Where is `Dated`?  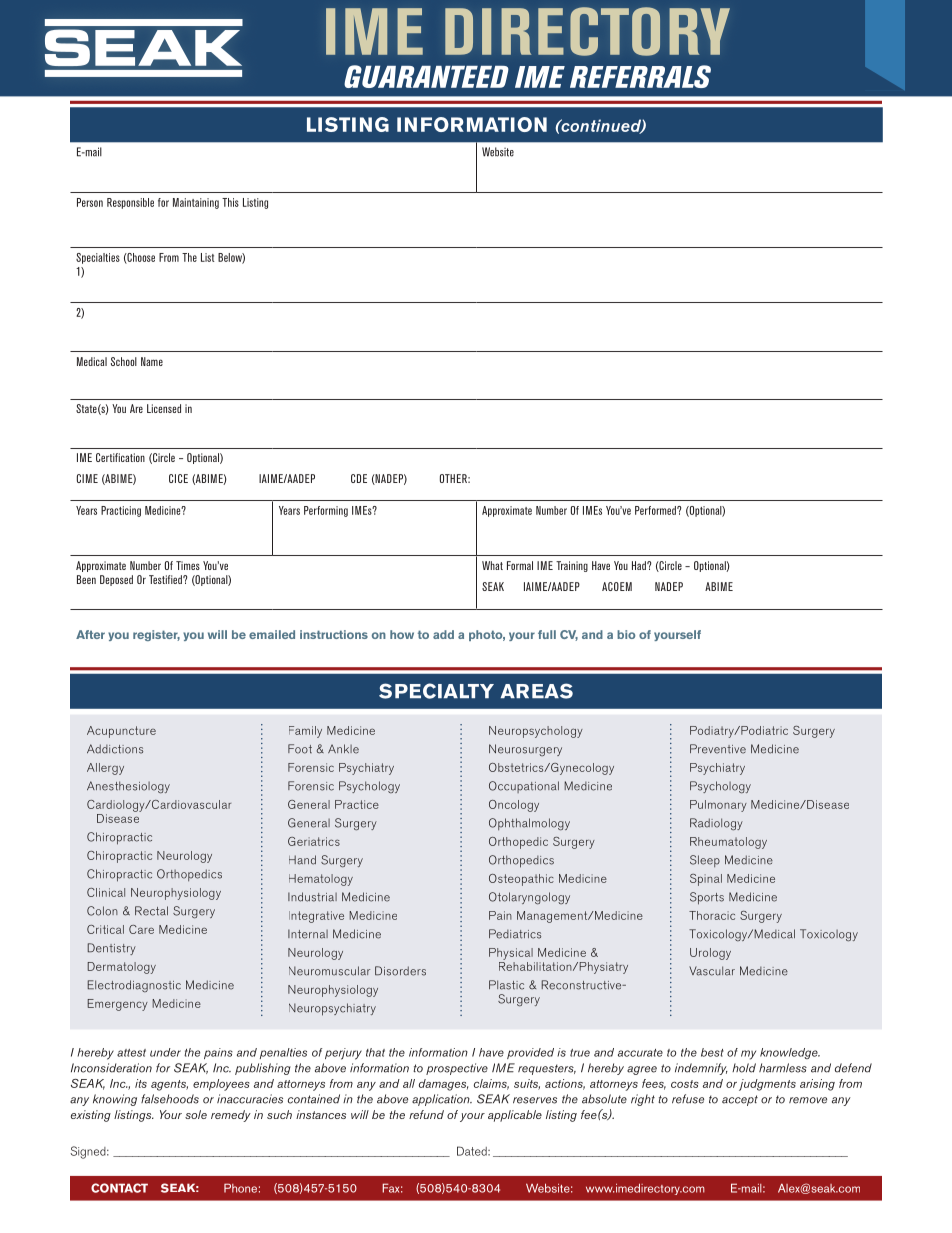 Dated is located at coordinates (473, 1151).
